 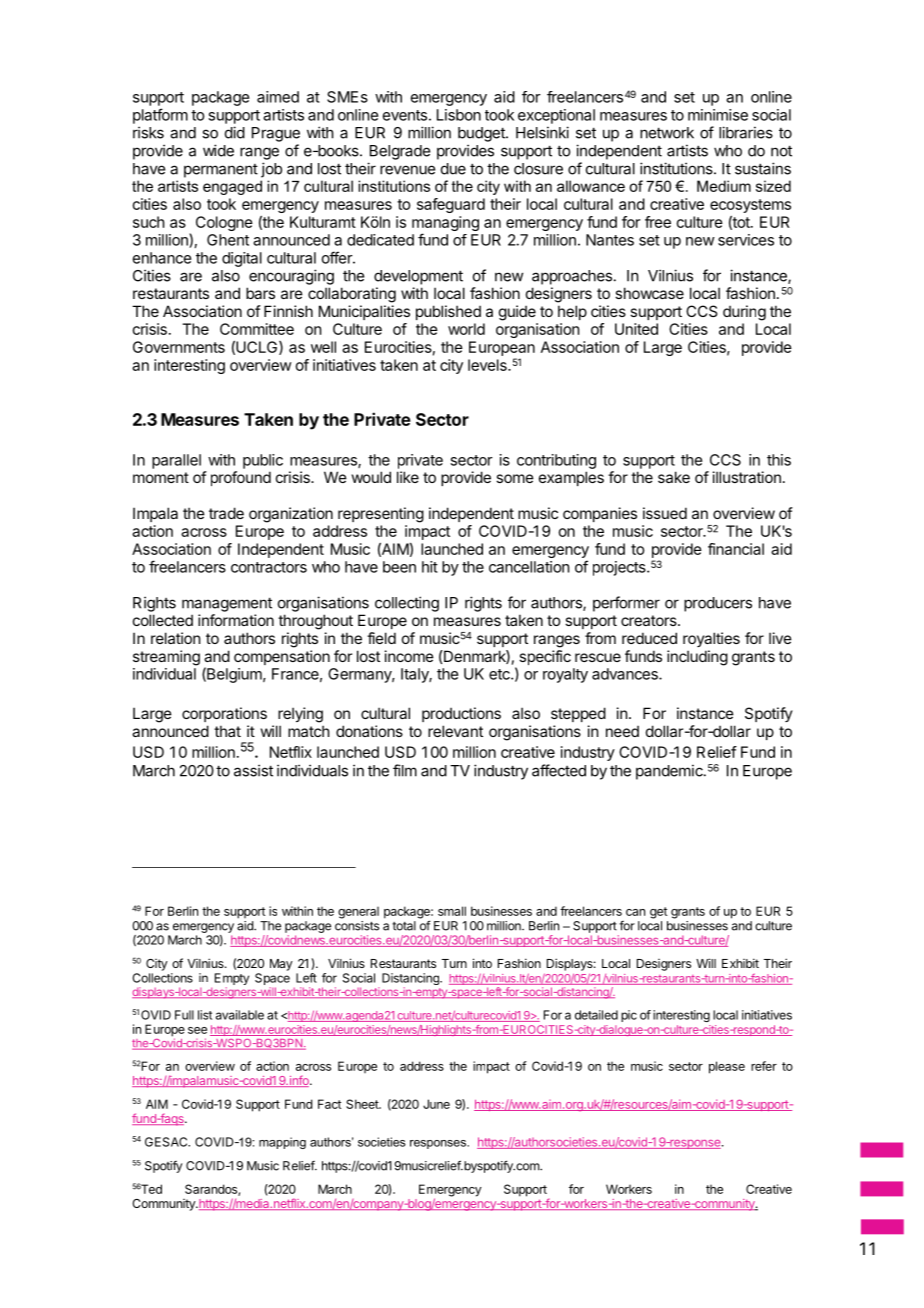 What do you see at coordinates (461, 714) in the document?
I see `productions` at bounding box center [461, 714].
